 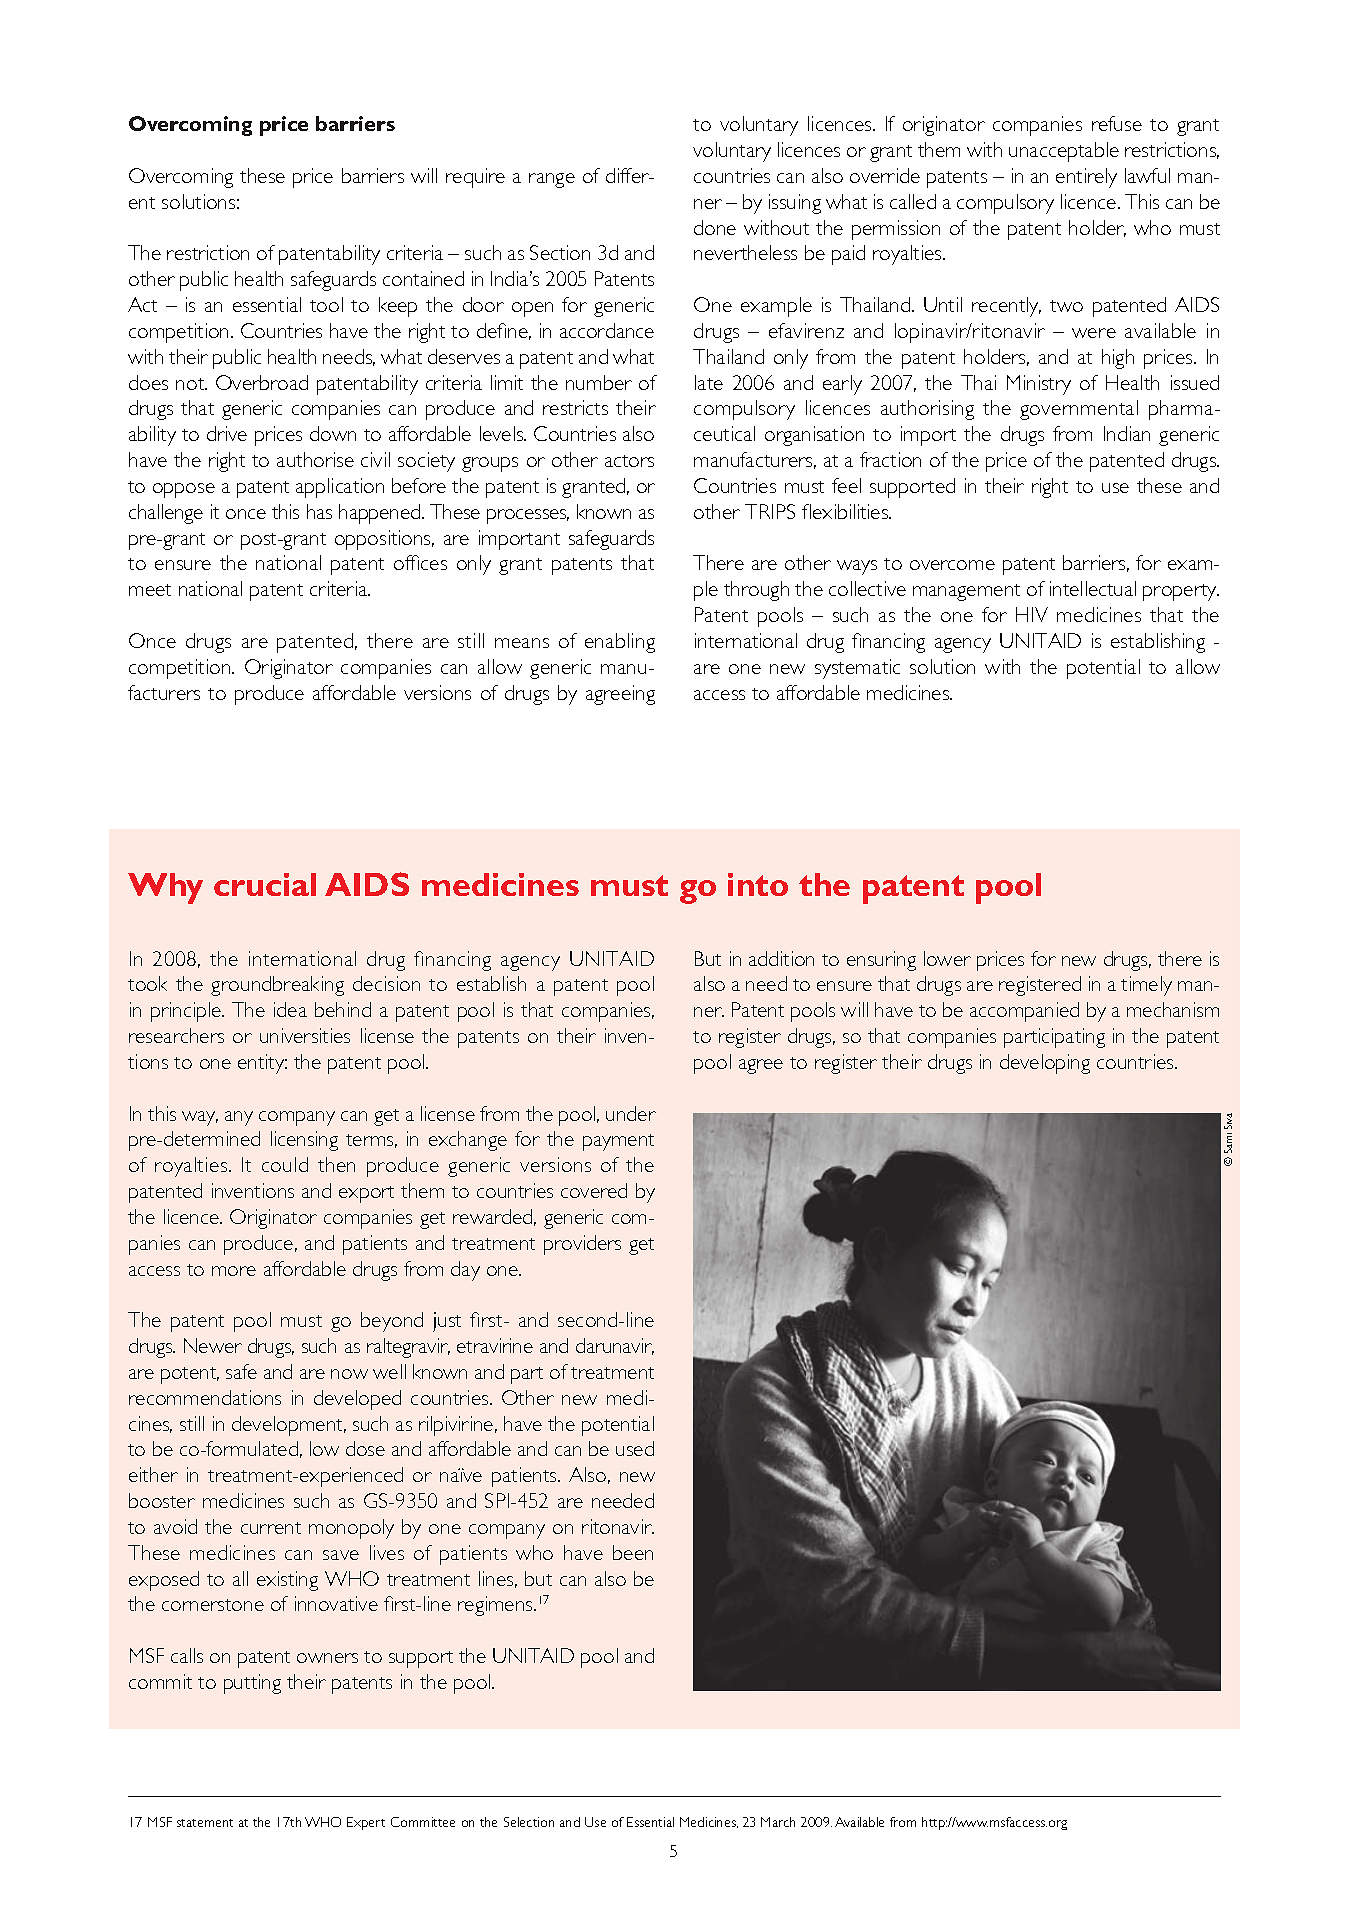 I want to click on tool, so click(x=326, y=304).
